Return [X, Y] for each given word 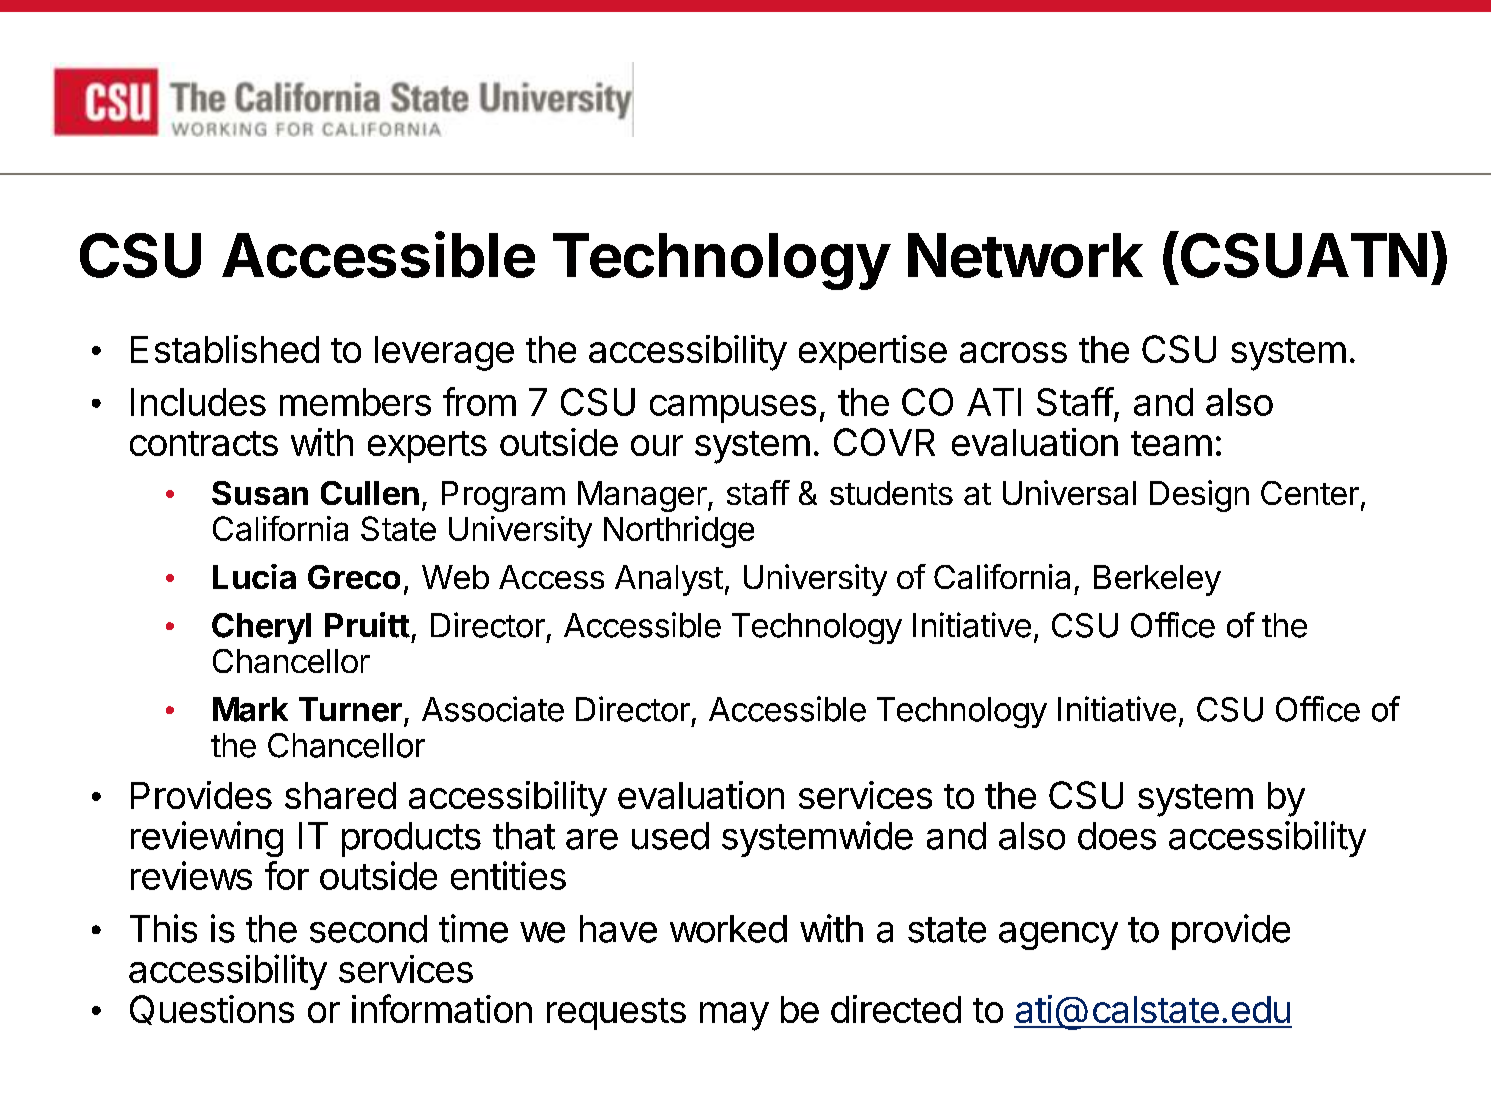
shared [340, 795]
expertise [873, 352]
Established [225, 349]
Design [1199, 496]
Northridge [679, 532]
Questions [212, 1010]
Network [1025, 255]
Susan [260, 493]
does [1117, 836]
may [734, 1016]
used [670, 836]
